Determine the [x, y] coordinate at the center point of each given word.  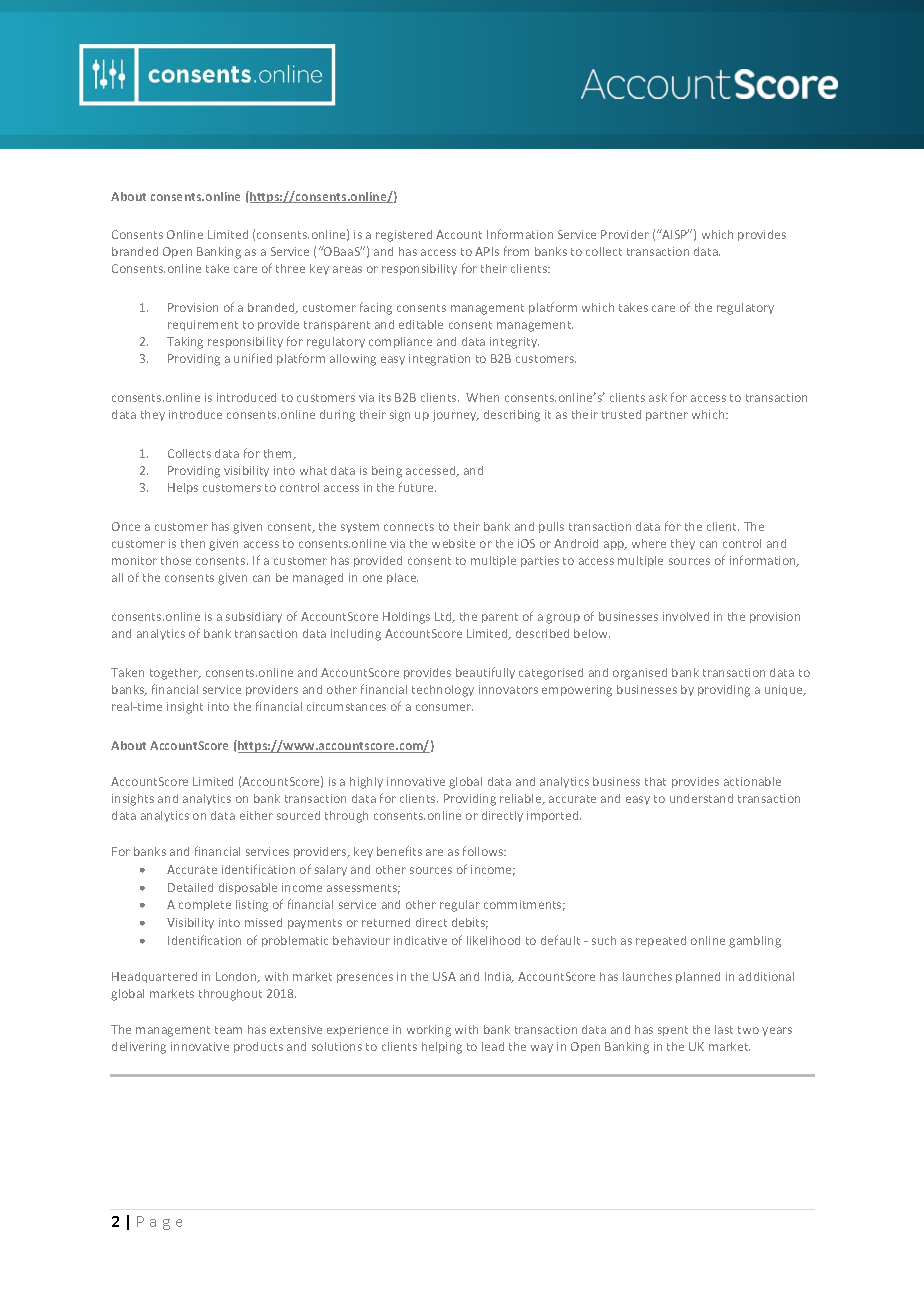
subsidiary [254, 617]
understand [701, 798]
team [228, 1030]
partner [667, 416]
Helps [183, 488]
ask [658, 397]
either [256, 815]
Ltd [444, 617]
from [516, 251]
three [290, 268]
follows [484, 851]
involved [686, 616]
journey [456, 416]
